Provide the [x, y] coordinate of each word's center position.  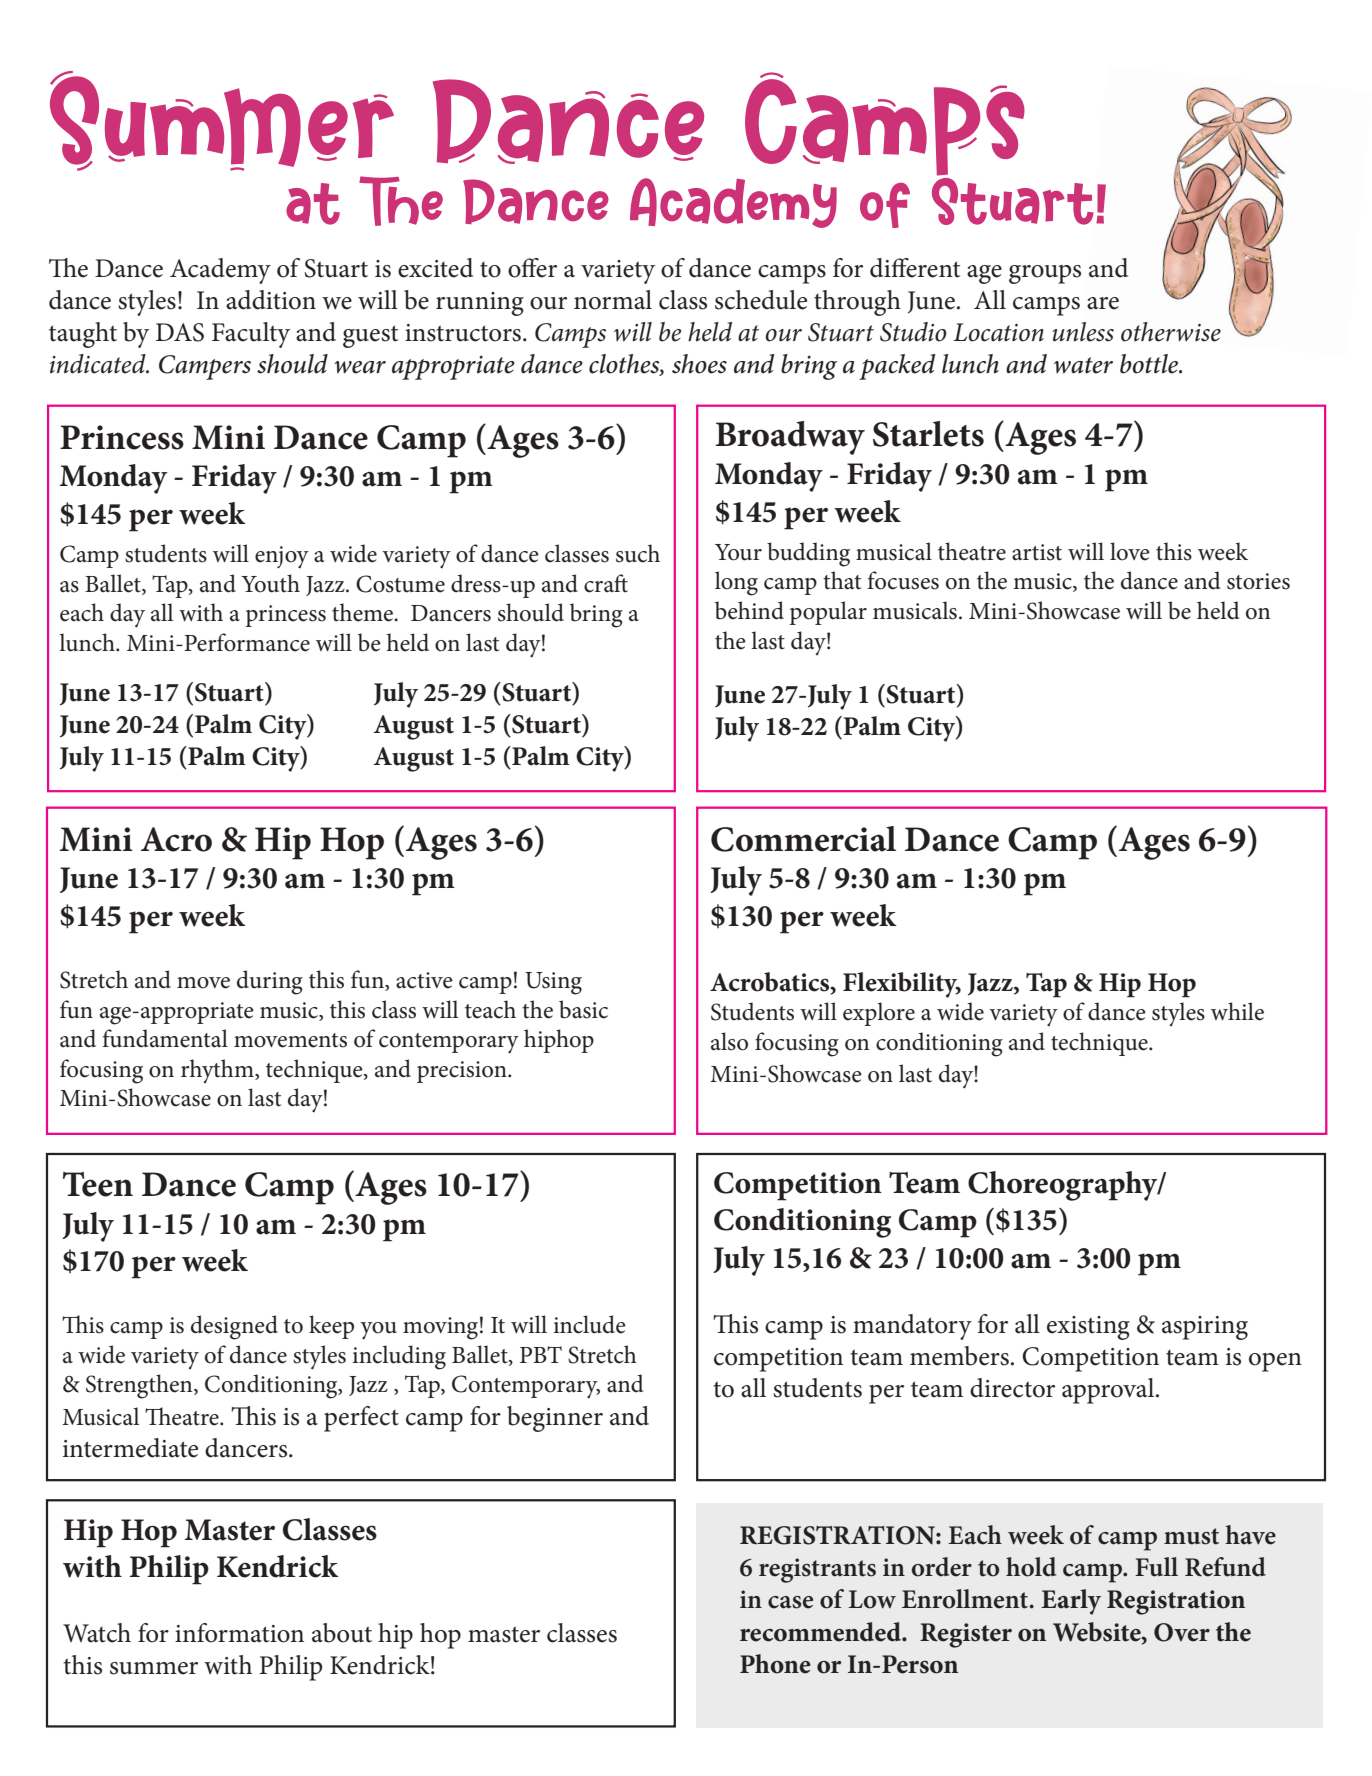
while [1237, 1011]
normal [613, 300]
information [239, 1633]
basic [583, 1009]
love [1130, 551]
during [270, 982]
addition [271, 300]
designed [234, 1327]
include [590, 1324]
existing [1088, 1328]
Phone [775, 1664]
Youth [270, 583]
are [1103, 303]
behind [749, 610]
